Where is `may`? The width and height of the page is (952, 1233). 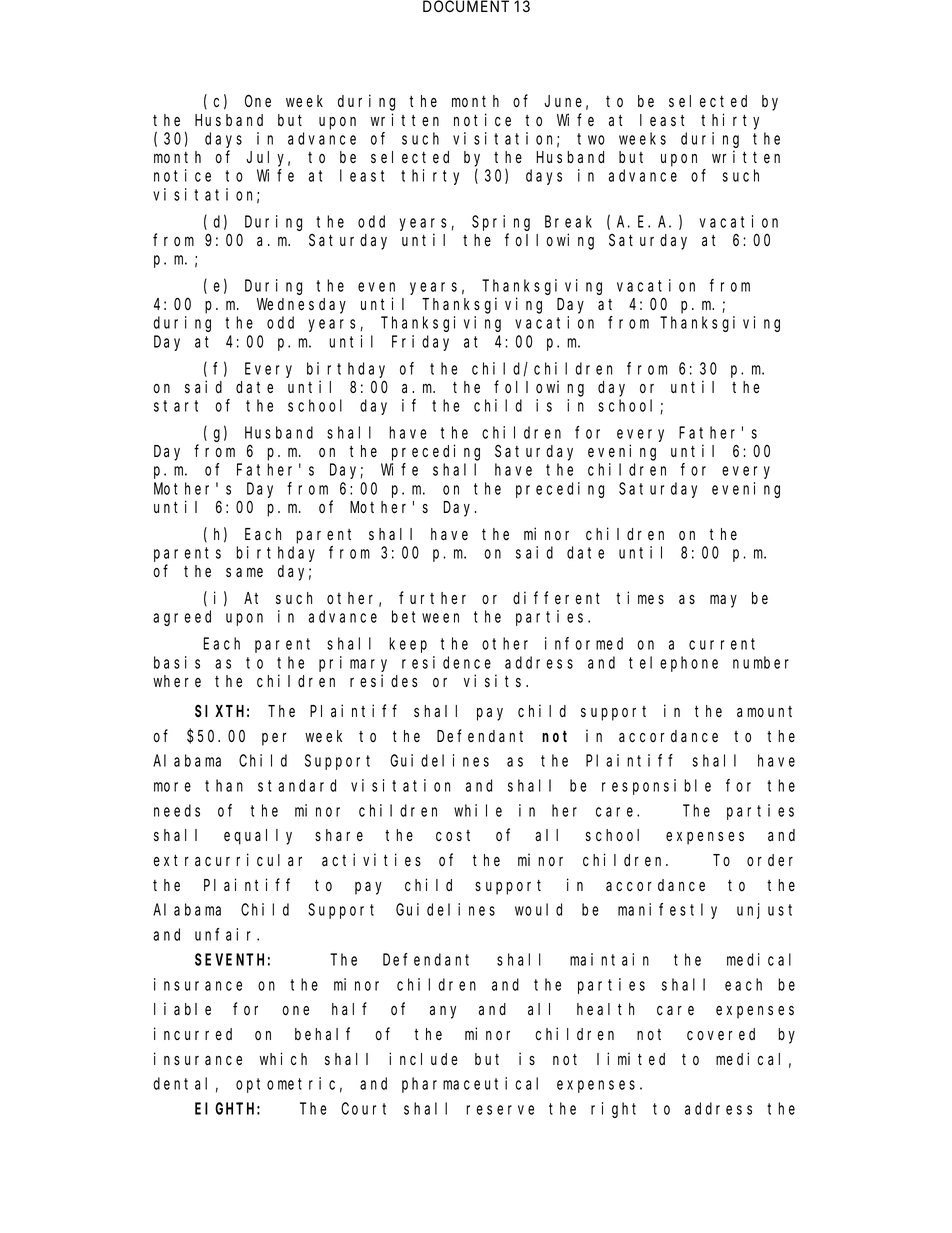 may is located at coordinates (723, 601).
